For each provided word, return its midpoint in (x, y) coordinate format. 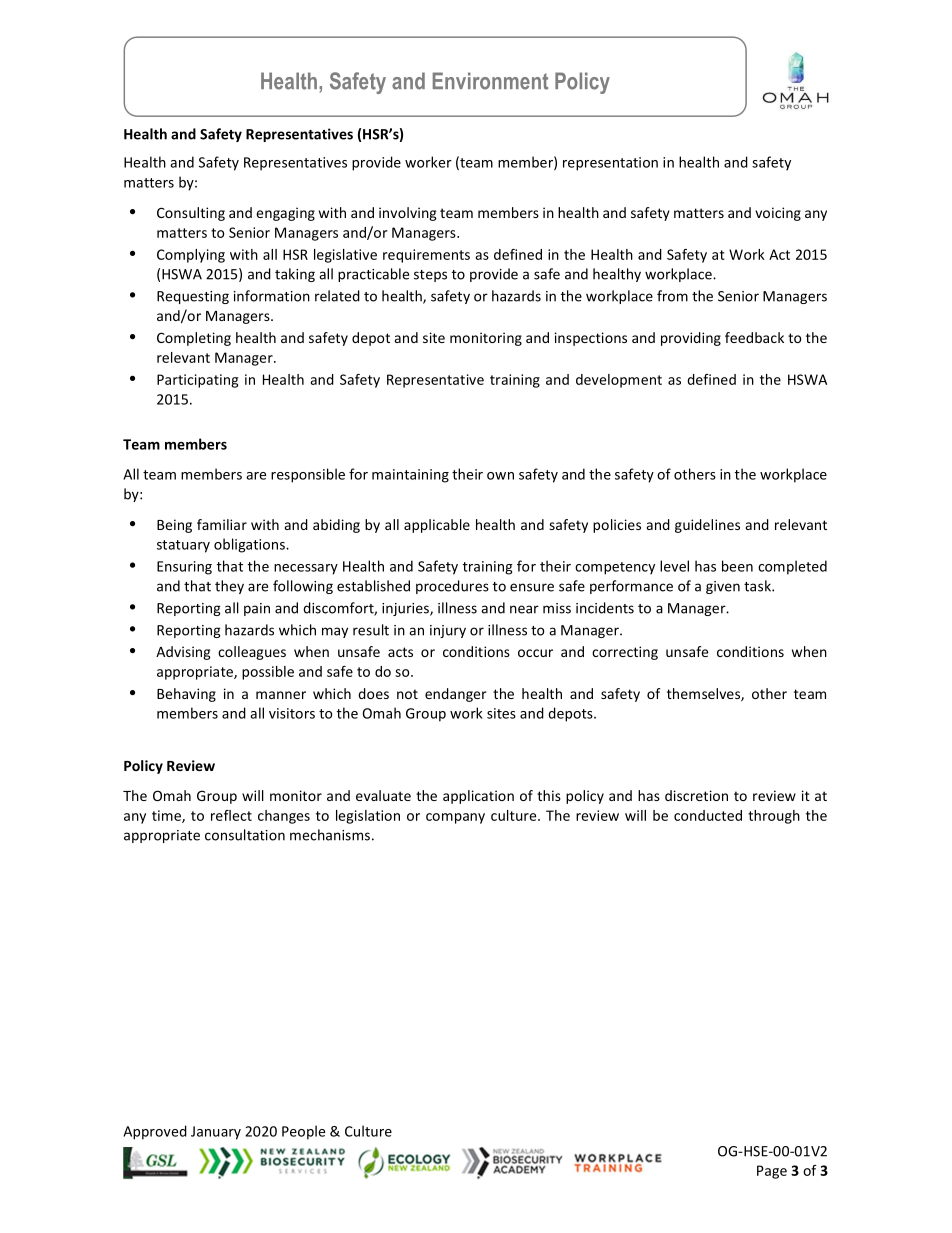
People (303, 1132)
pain (257, 609)
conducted (708, 815)
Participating (197, 381)
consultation (245, 835)
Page (772, 1172)
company (455, 818)
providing (691, 339)
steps (430, 276)
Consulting (191, 214)
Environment (490, 81)
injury (448, 631)
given (723, 587)
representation (610, 164)
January (216, 1133)
